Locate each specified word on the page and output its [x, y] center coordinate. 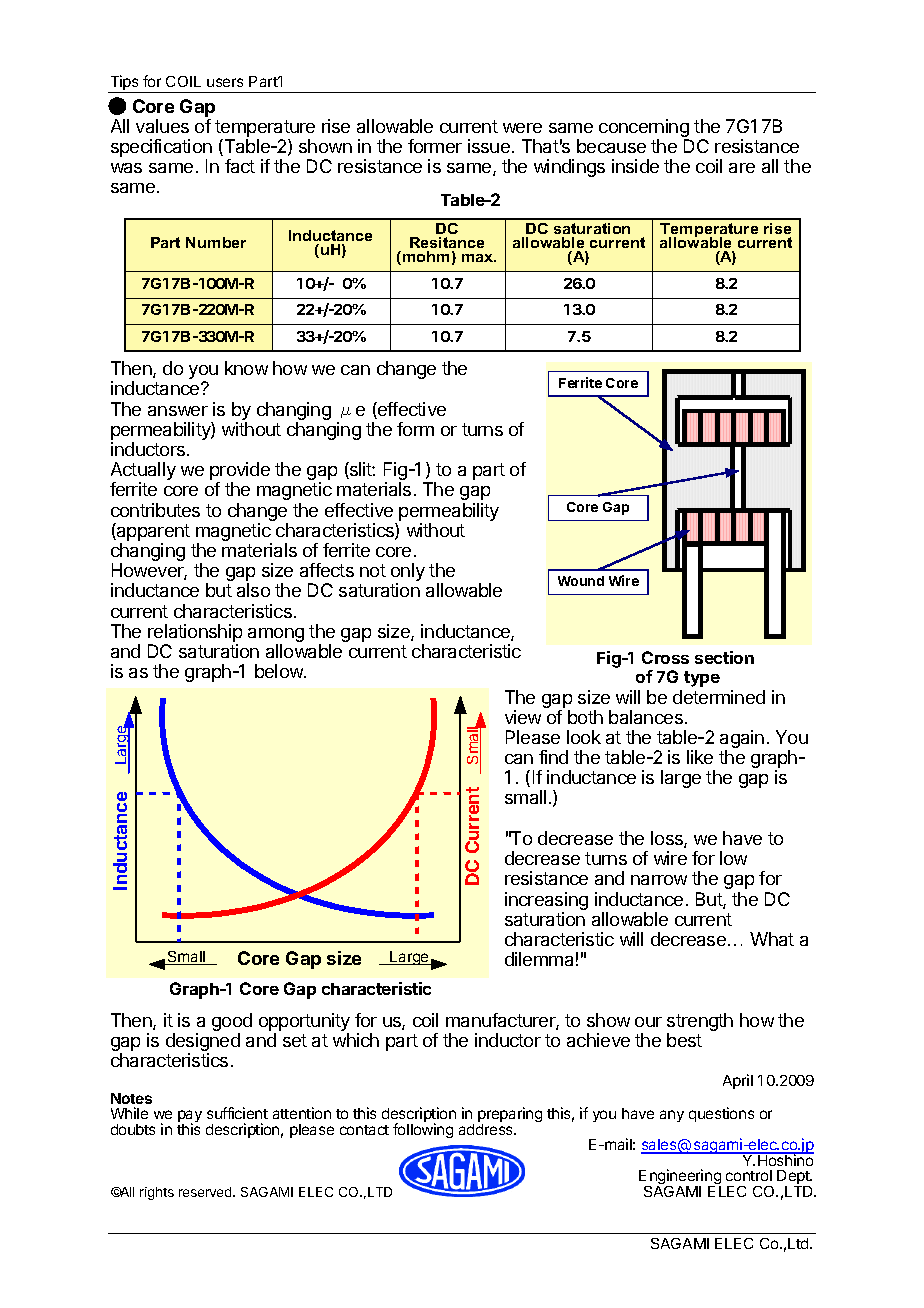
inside [635, 166]
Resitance [447, 242]
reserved [206, 1192]
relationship [195, 634]
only [408, 573]
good [232, 1023]
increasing [546, 902]
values [162, 126]
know [246, 368]
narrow [659, 880]
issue [489, 146]
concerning [644, 129]
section [724, 657]
